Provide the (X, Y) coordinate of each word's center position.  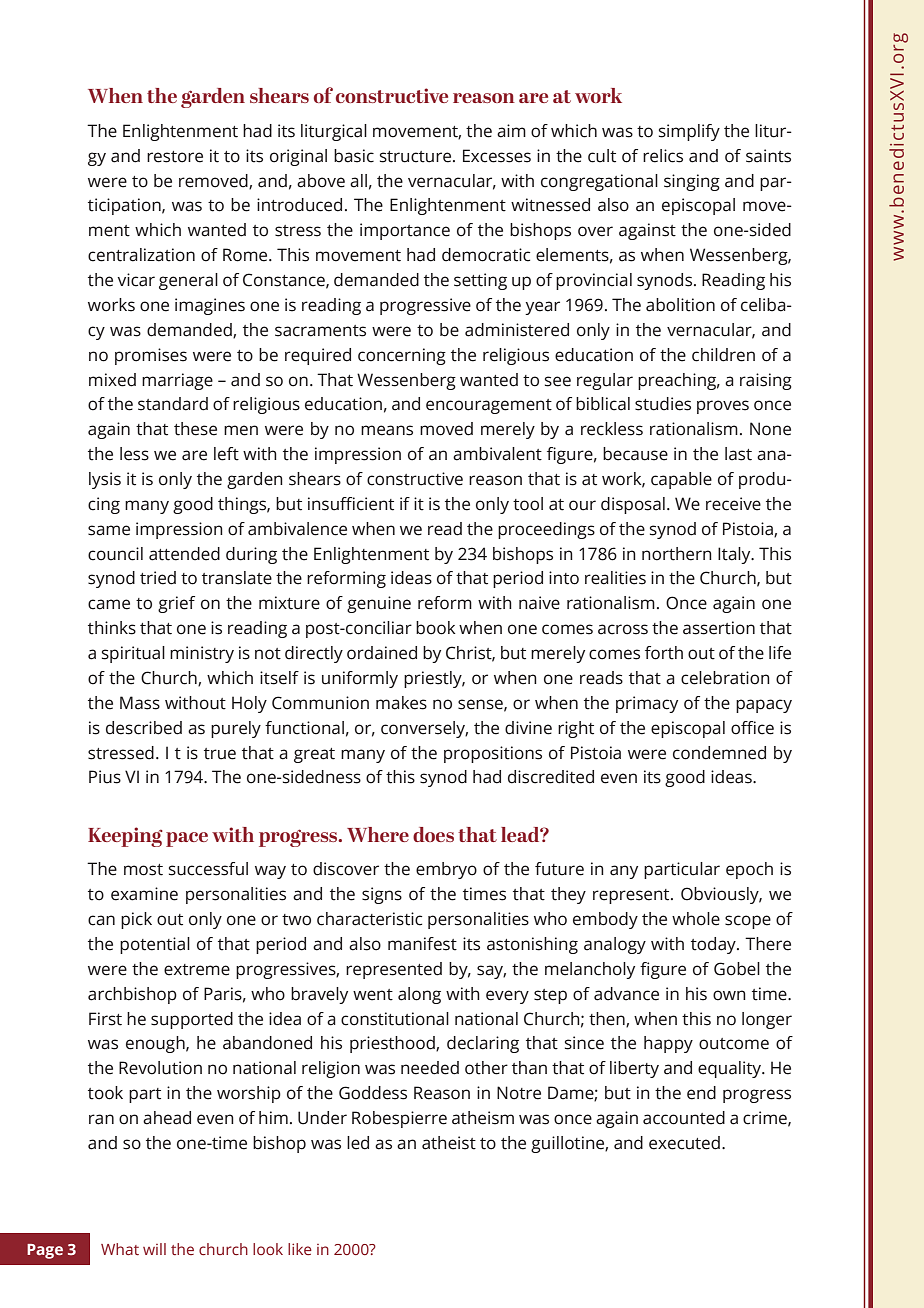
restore (175, 157)
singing (692, 182)
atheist (449, 1143)
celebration (725, 678)
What (120, 1249)
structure (417, 157)
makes (401, 703)
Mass (140, 703)
